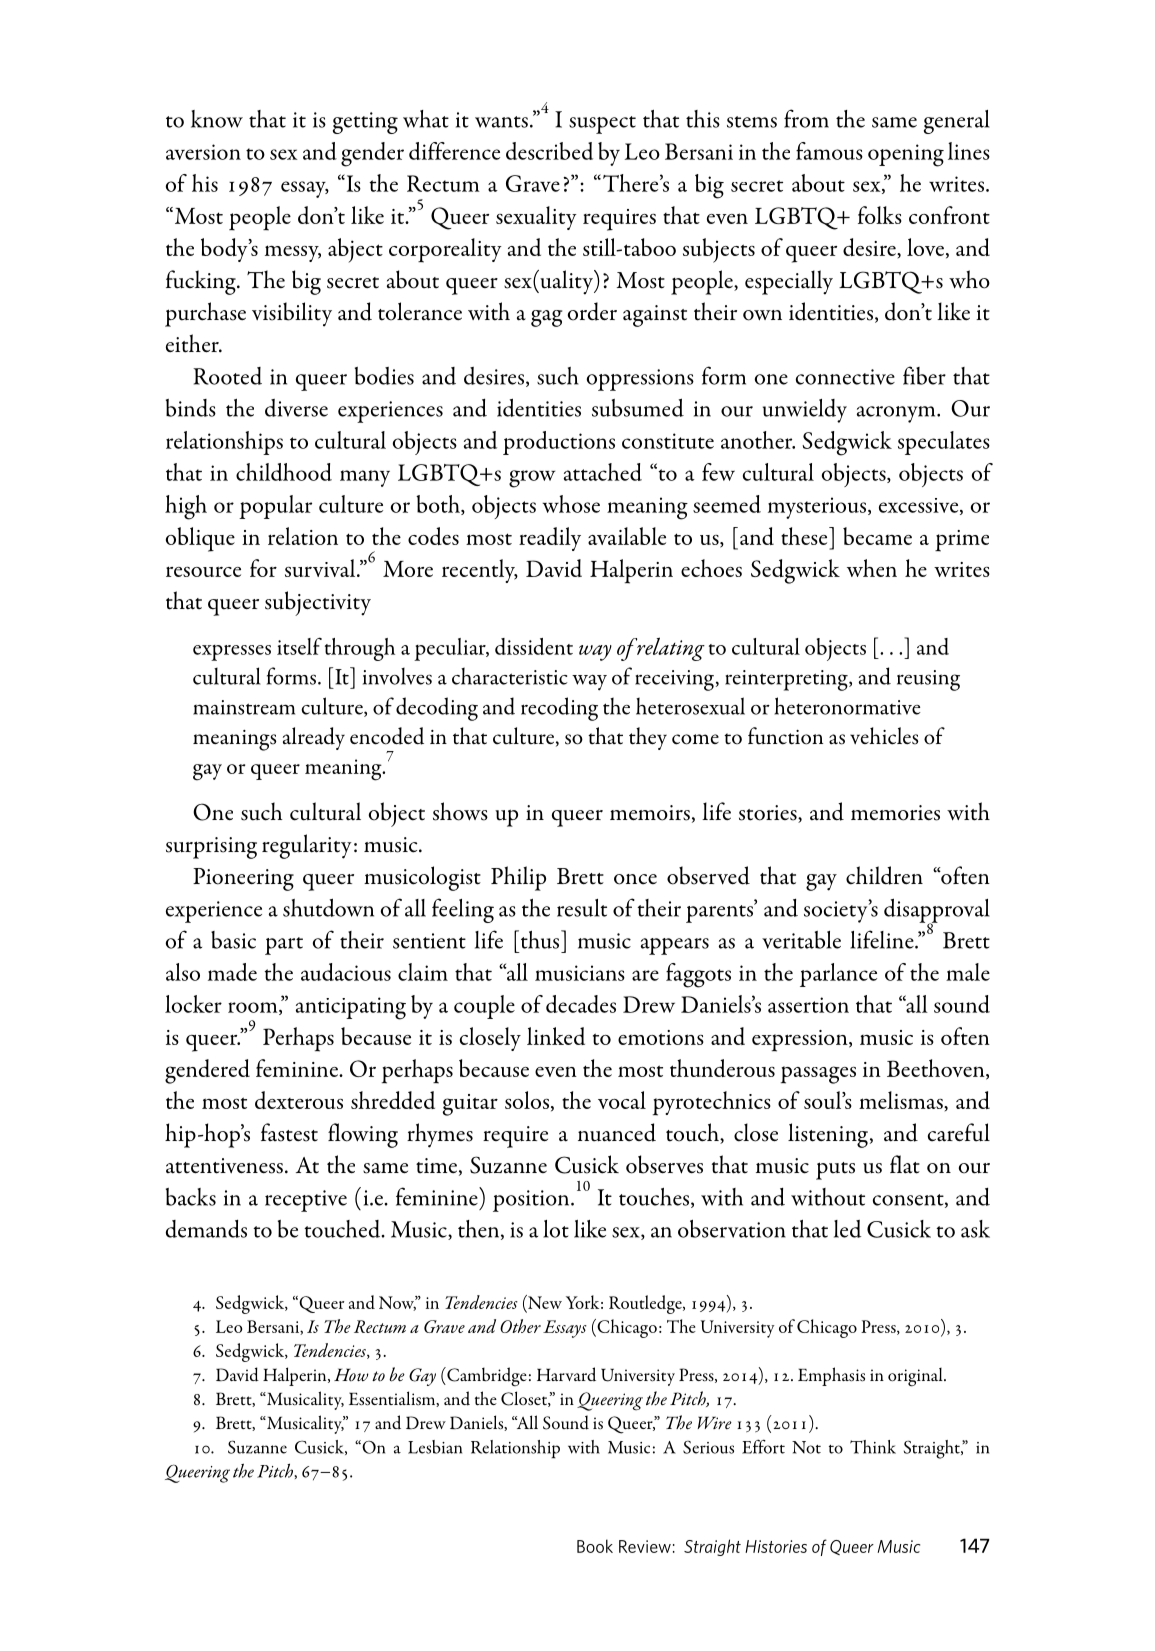  What do you see at coordinates (549, 151) in the document?
I see `described` at bounding box center [549, 151].
